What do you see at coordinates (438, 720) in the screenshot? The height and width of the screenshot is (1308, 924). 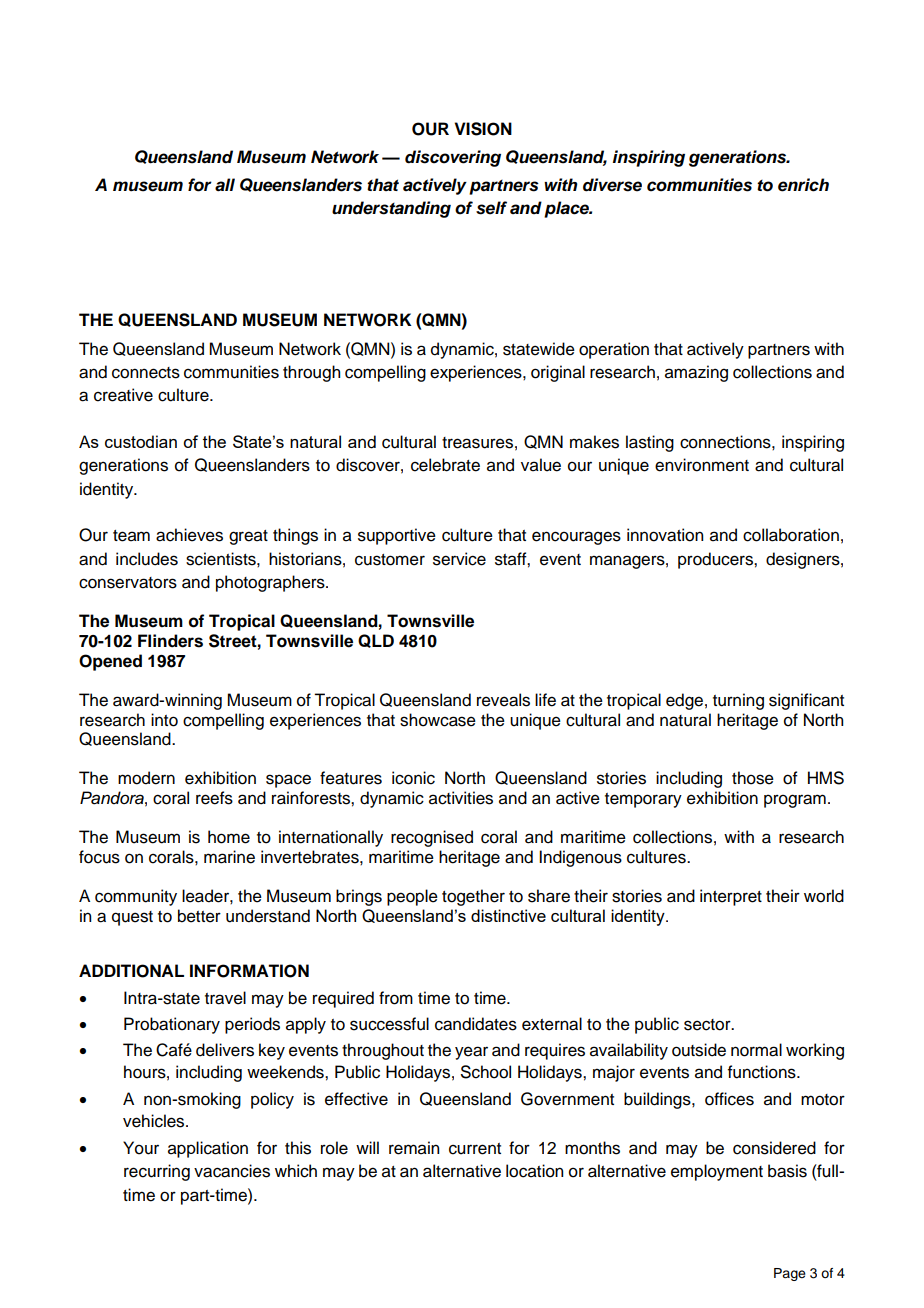 I see `showcase` at bounding box center [438, 720].
